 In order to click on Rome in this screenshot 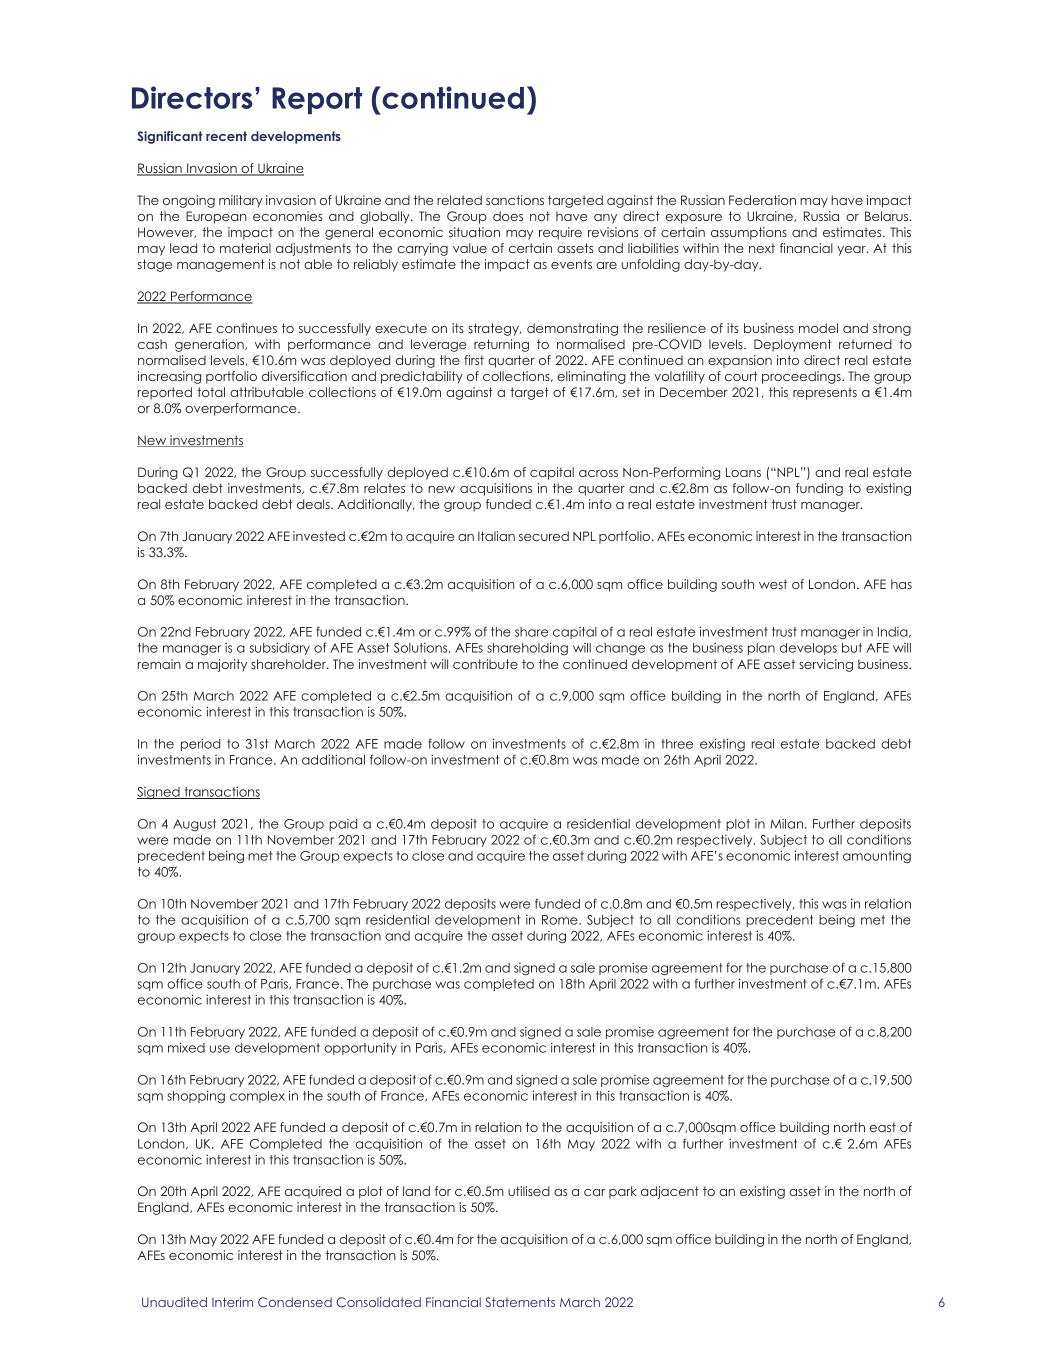, I will do `click(561, 920)`.
